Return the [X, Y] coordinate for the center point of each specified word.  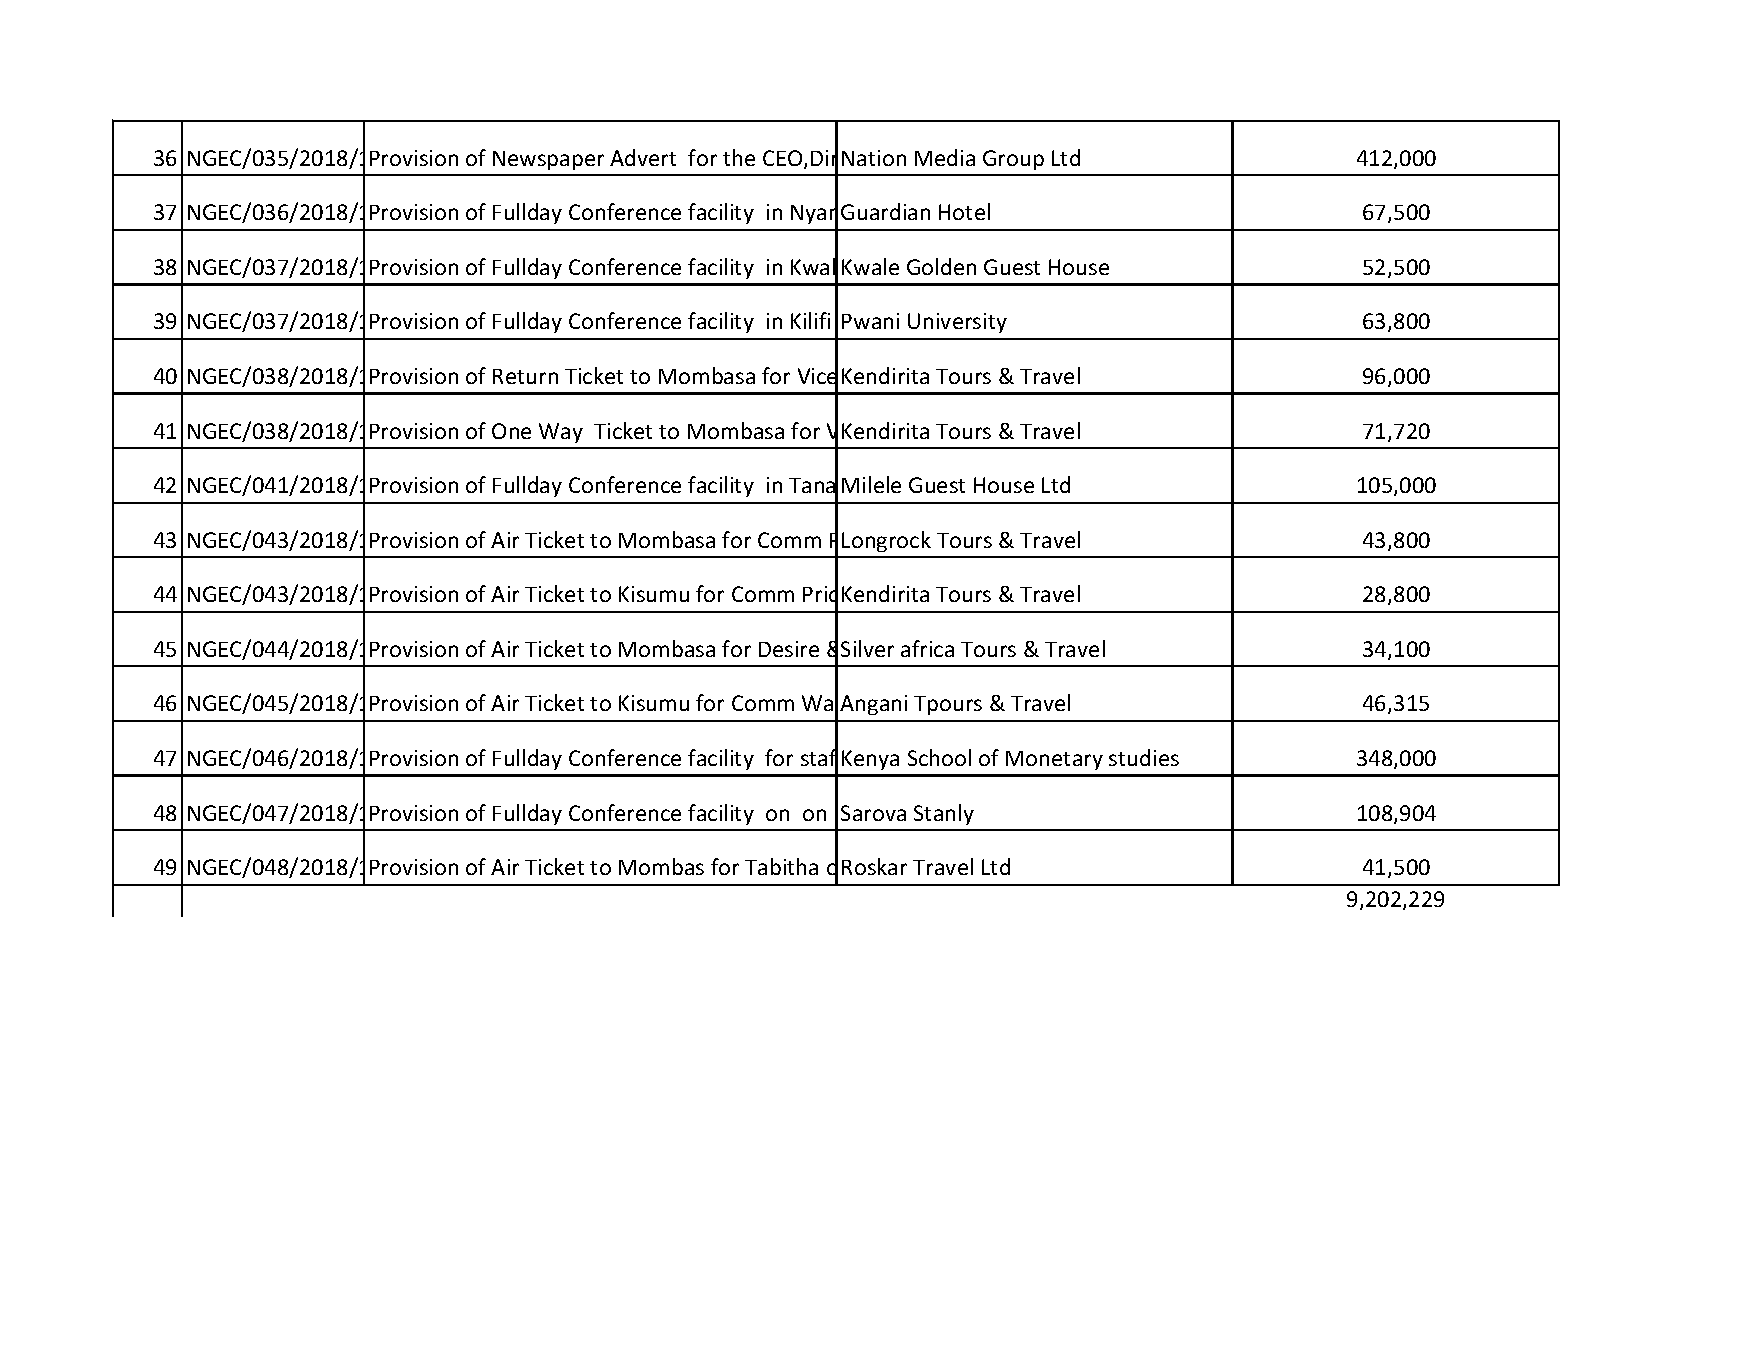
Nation [874, 158]
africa [927, 648]
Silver [867, 648]
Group [1013, 160]
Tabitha [781, 866]
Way [561, 433]
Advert [643, 157]
